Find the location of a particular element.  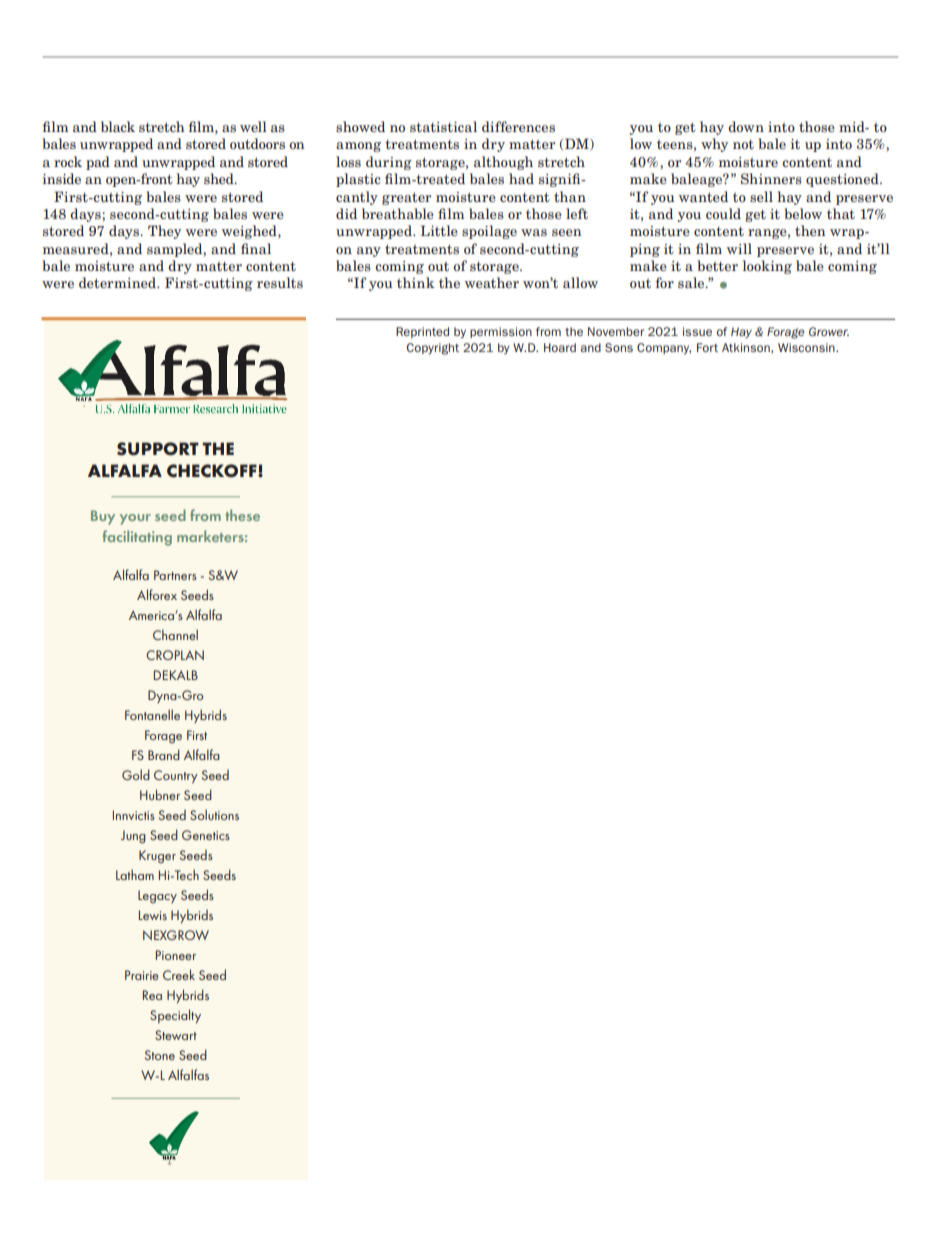

pad is located at coordinates (98, 163).
